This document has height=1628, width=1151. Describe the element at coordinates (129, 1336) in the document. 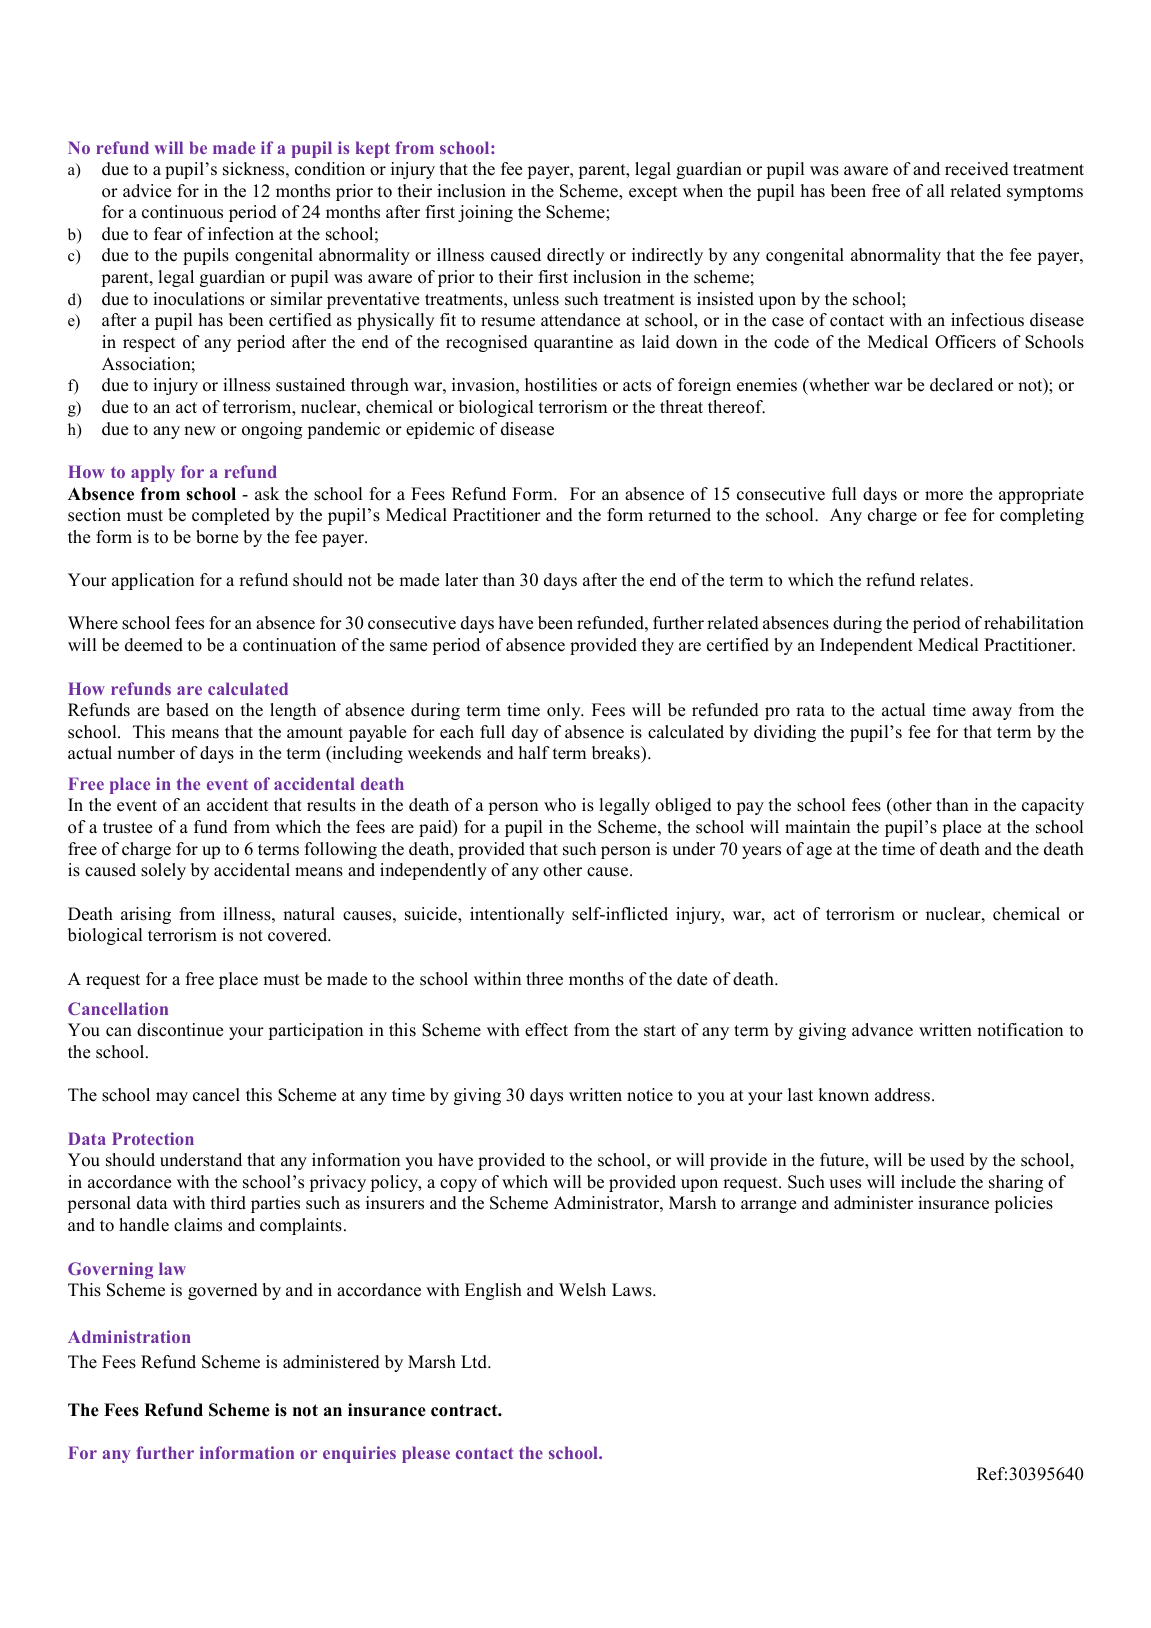

I see `Administration` at that location.
